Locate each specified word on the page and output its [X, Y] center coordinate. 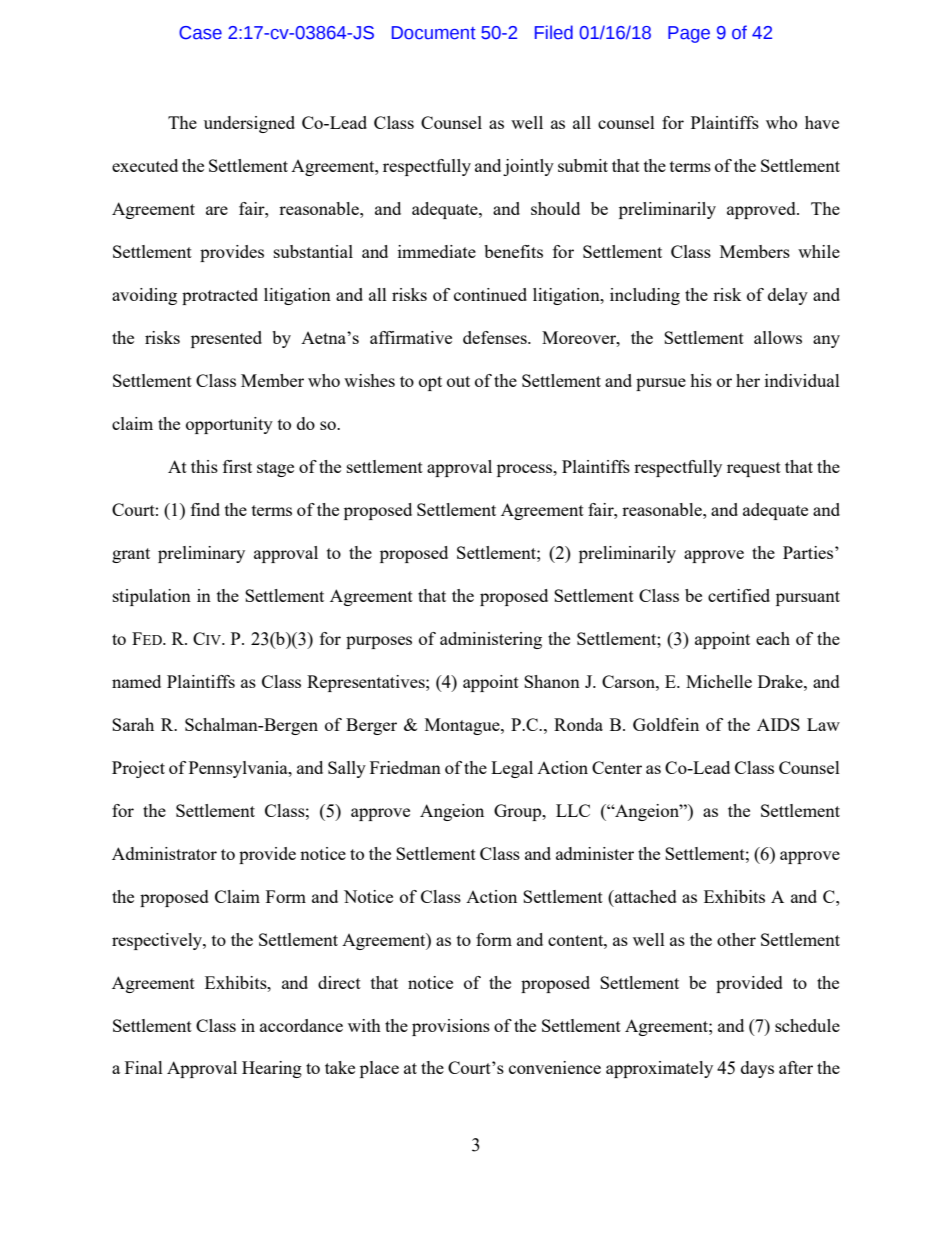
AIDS [778, 724]
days [757, 1069]
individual [802, 380]
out [458, 381]
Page [689, 34]
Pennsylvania [239, 769]
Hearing [272, 1069]
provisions [451, 1027]
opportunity [229, 425]
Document [434, 33]
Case [200, 33]
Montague [463, 726]
